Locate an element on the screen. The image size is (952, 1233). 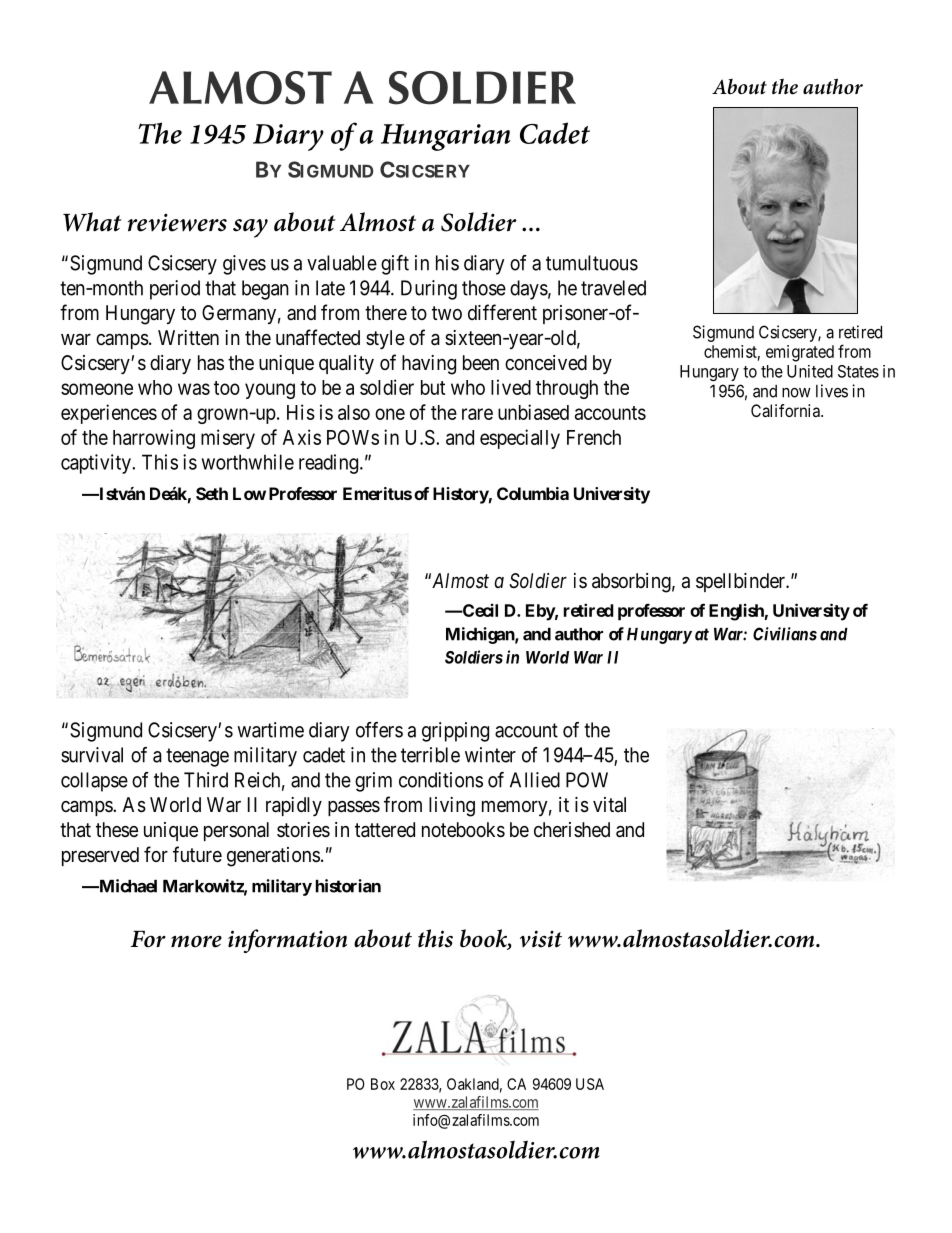
spellbinder is located at coordinates (741, 582).
